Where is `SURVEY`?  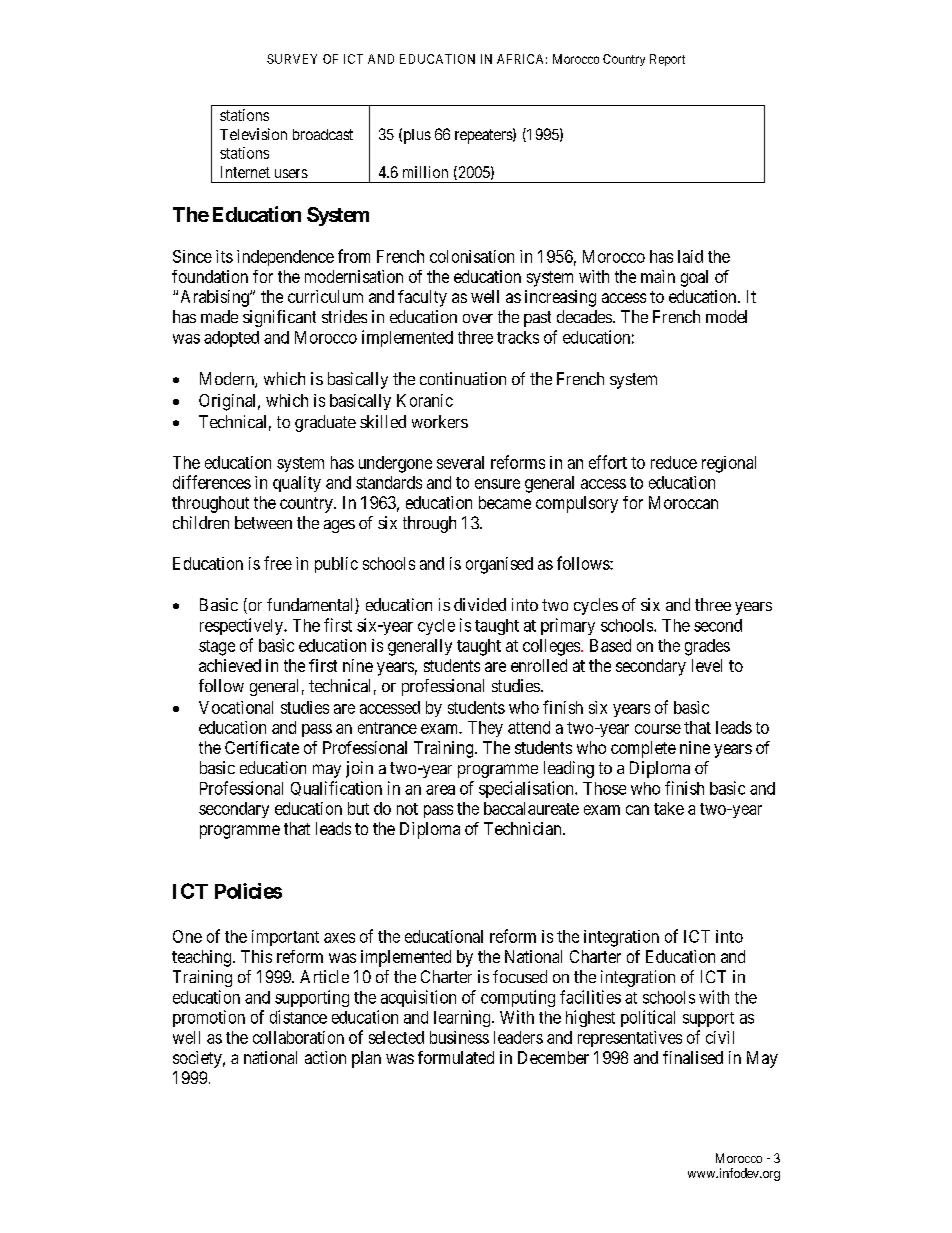
SURVEY is located at coordinates (292, 59).
